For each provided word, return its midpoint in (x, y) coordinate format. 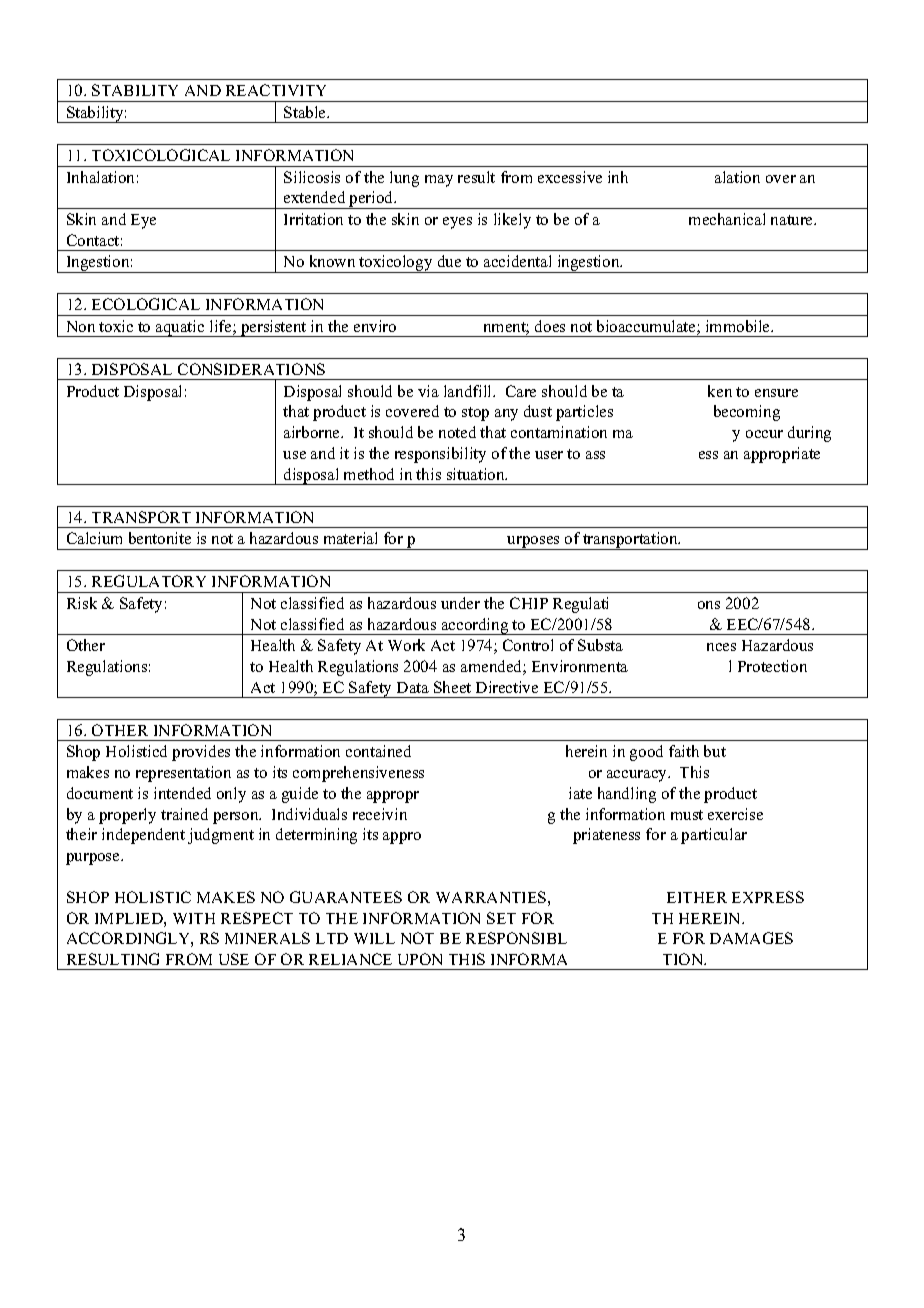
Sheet (452, 687)
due (449, 261)
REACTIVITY (276, 90)
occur (764, 434)
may (439, 181)
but (715, 751)
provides (201, 753)
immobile (739, 326)
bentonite (160, 538)
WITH (194, 918)
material (350, 538)
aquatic (180, 328)
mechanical (727, 219)
